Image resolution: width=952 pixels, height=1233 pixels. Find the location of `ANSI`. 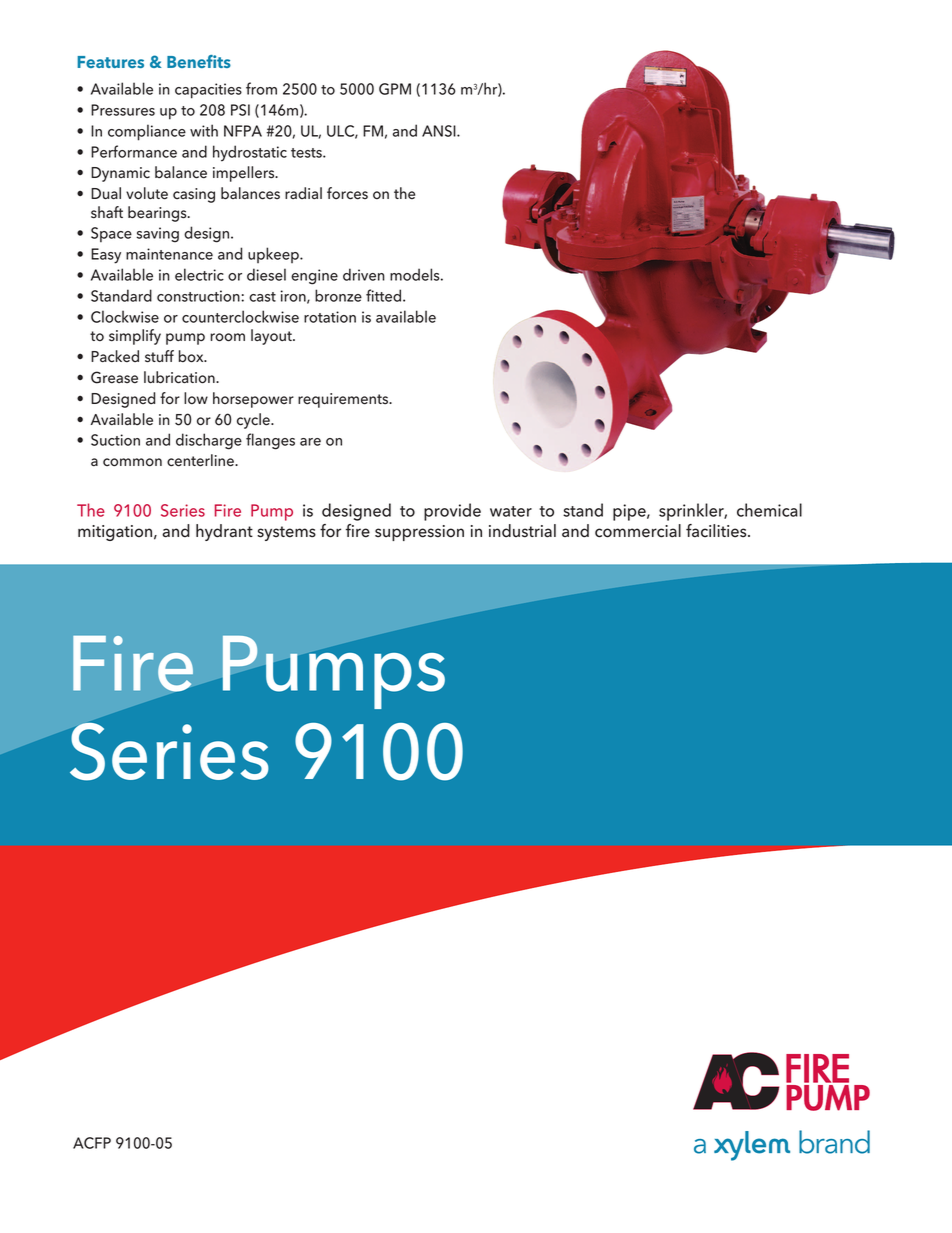

ANSI is located at coordinates (440, 131).
